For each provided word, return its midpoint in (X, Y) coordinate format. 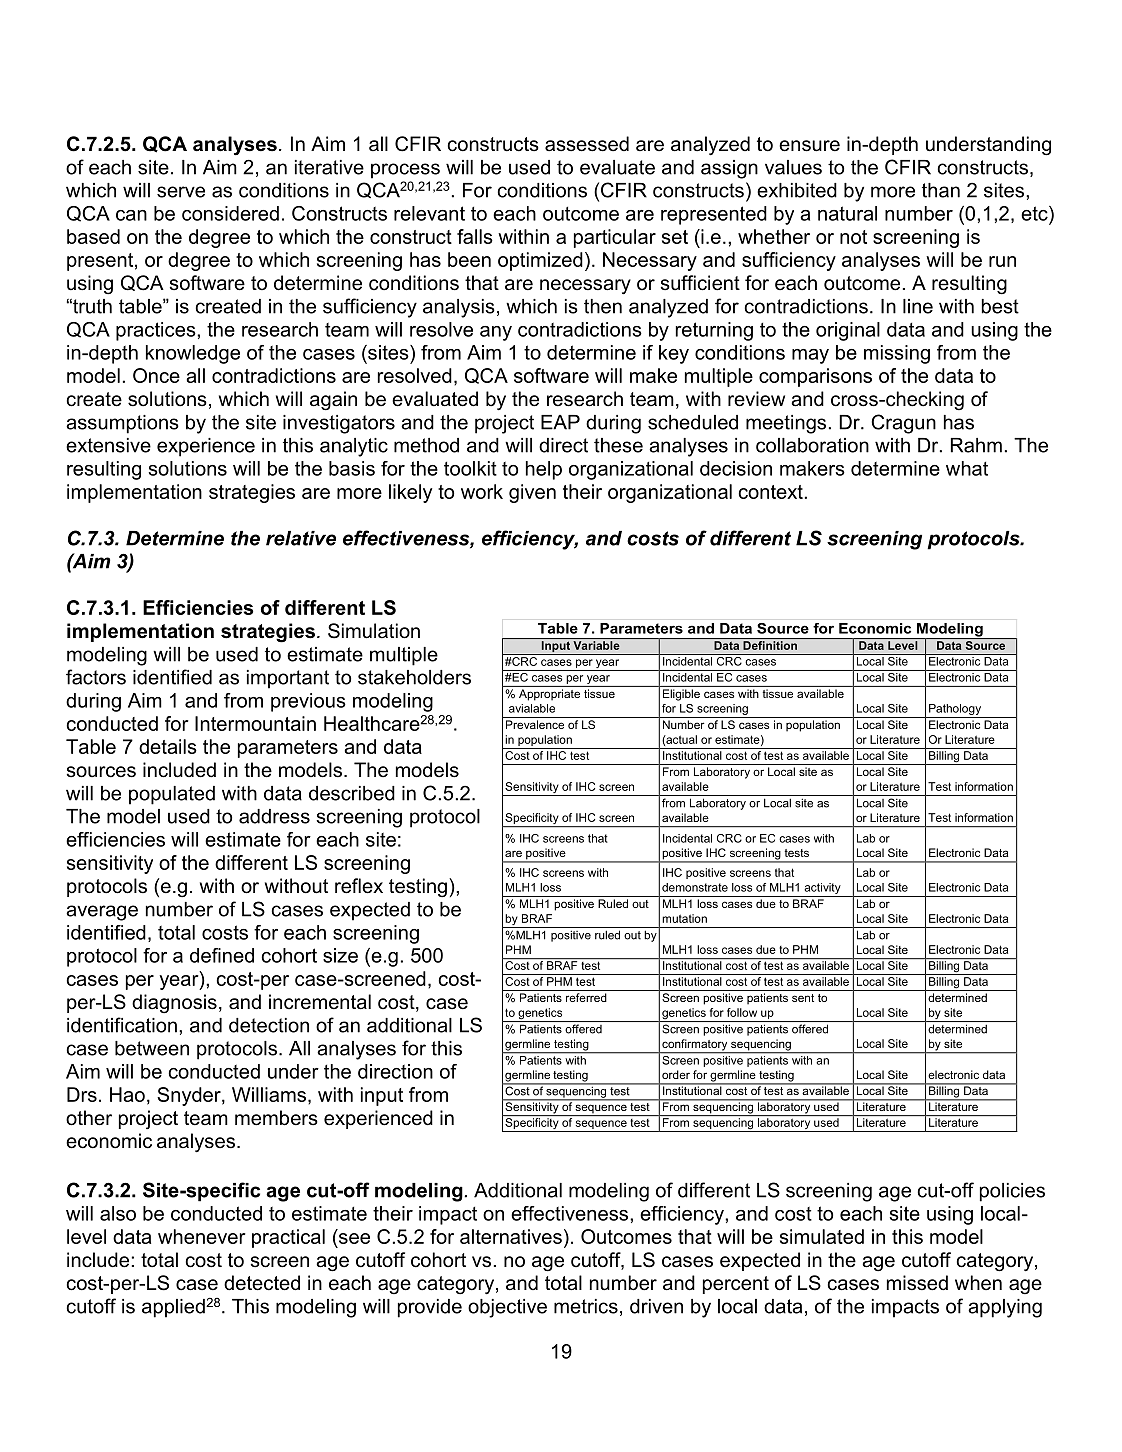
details (168, 746)
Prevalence (535, 724)
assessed (587, 144)
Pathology (955, 709)
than (941, 190)
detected (262, 1283)
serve (181, 192)
